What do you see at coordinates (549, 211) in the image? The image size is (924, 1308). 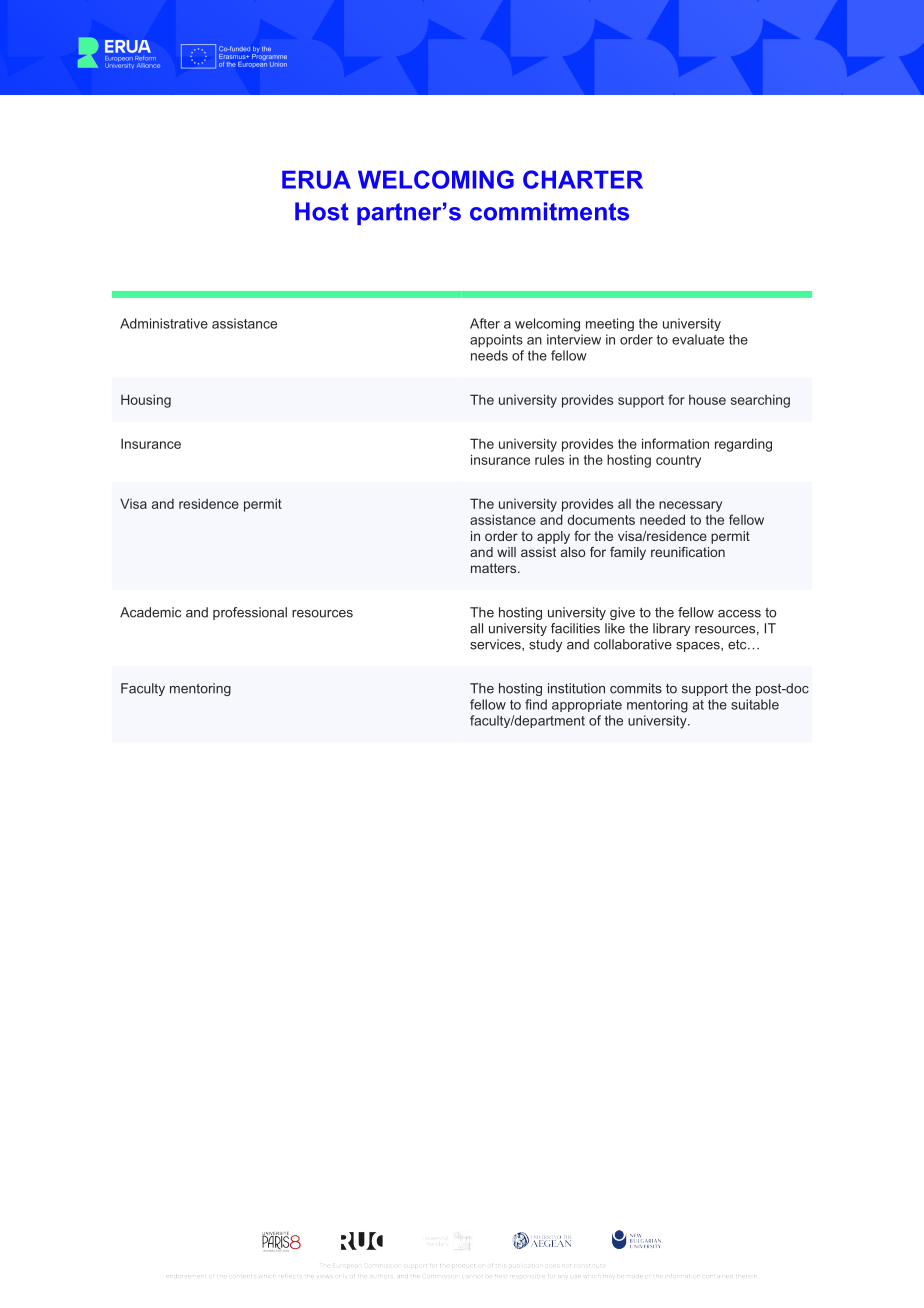 I see `commitments` at bounding box center [549, 211].
